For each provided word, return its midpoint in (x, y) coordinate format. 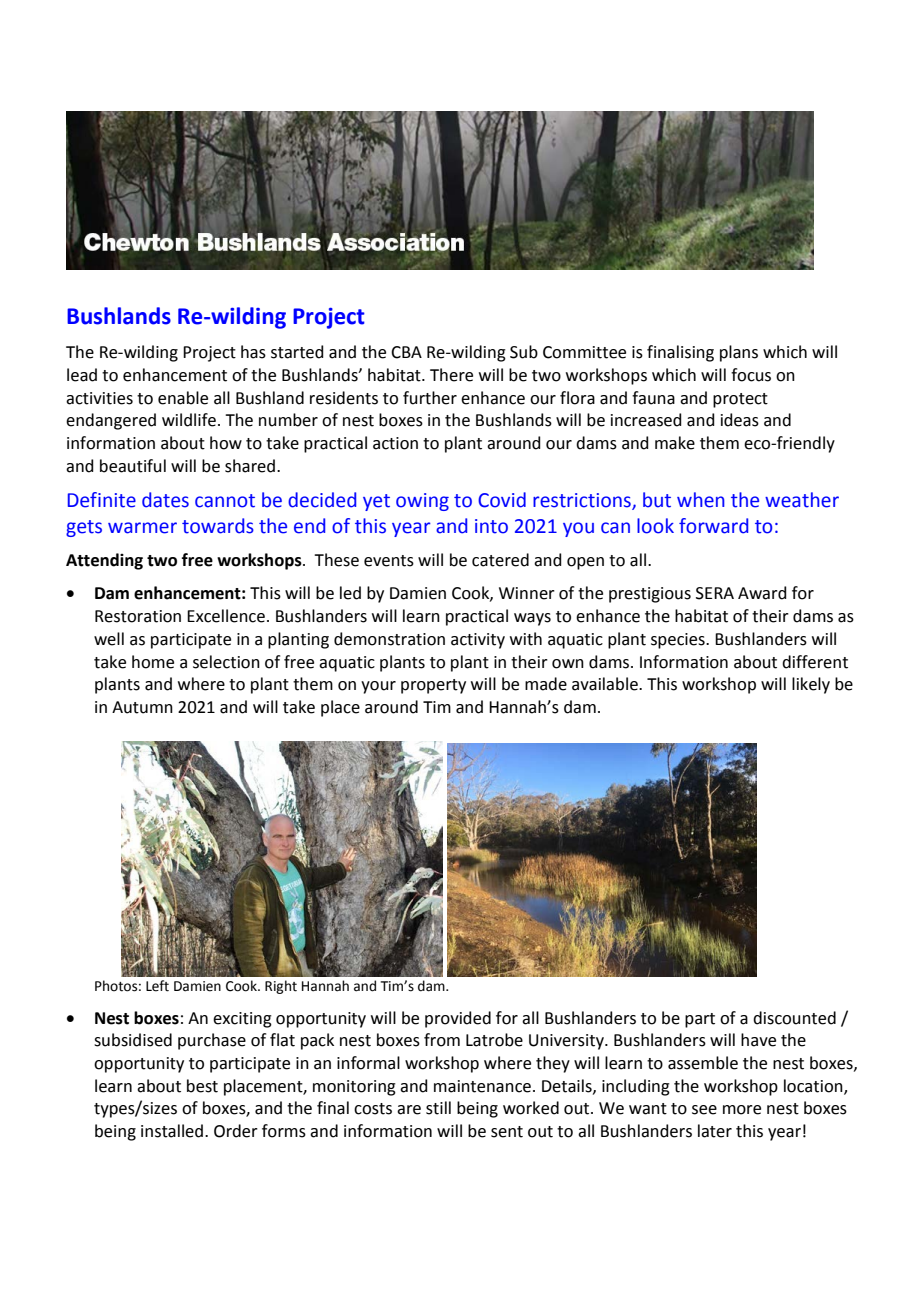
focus (751, 375)
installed (173, 1131)
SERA (715, 593)
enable (183, 398)
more (742, 1110)
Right (281, 987)
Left (157, 986)
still (438, 1108)
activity (478, 641)
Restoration (138, 616)
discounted (794, 1018)
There (451, 375)
